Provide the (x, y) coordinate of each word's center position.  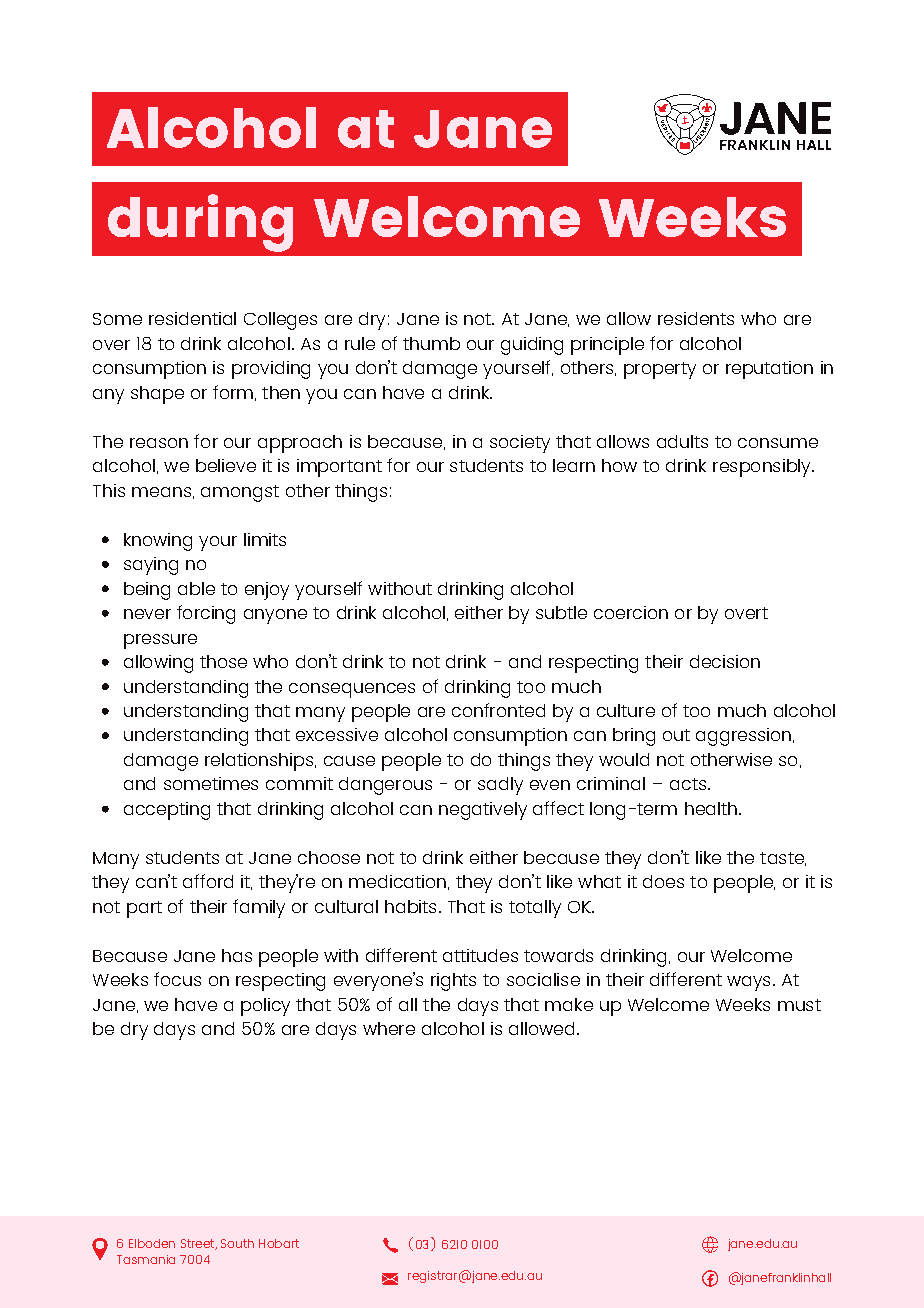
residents (696, 318)
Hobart (279, 1243)
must (799, 1005)
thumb (431, 343)
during (200, 223)
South (237, 1243)
